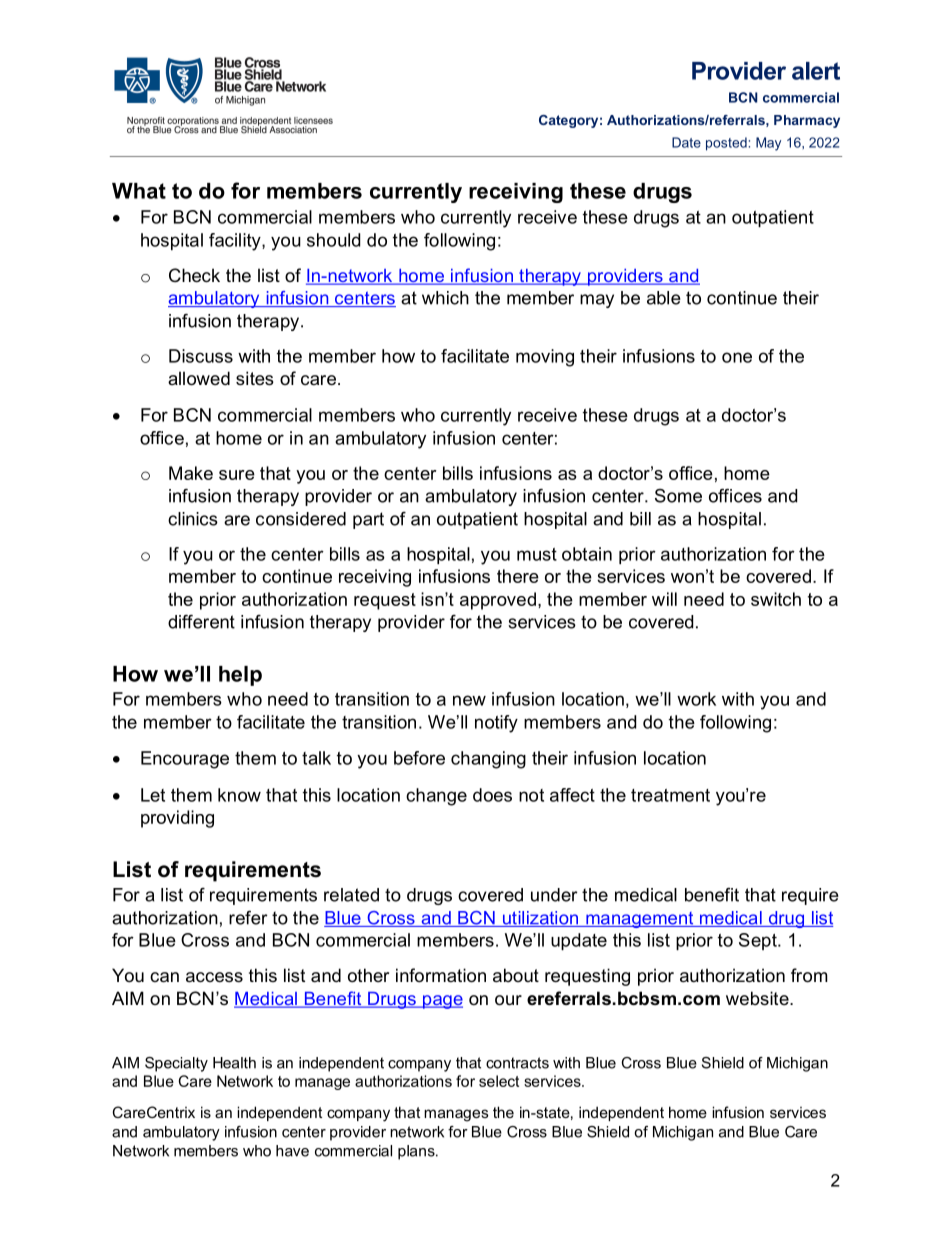  What do you see at coordinates (234, 1063) in the page?
I see `Health` at bounding box center [234, 1063].
